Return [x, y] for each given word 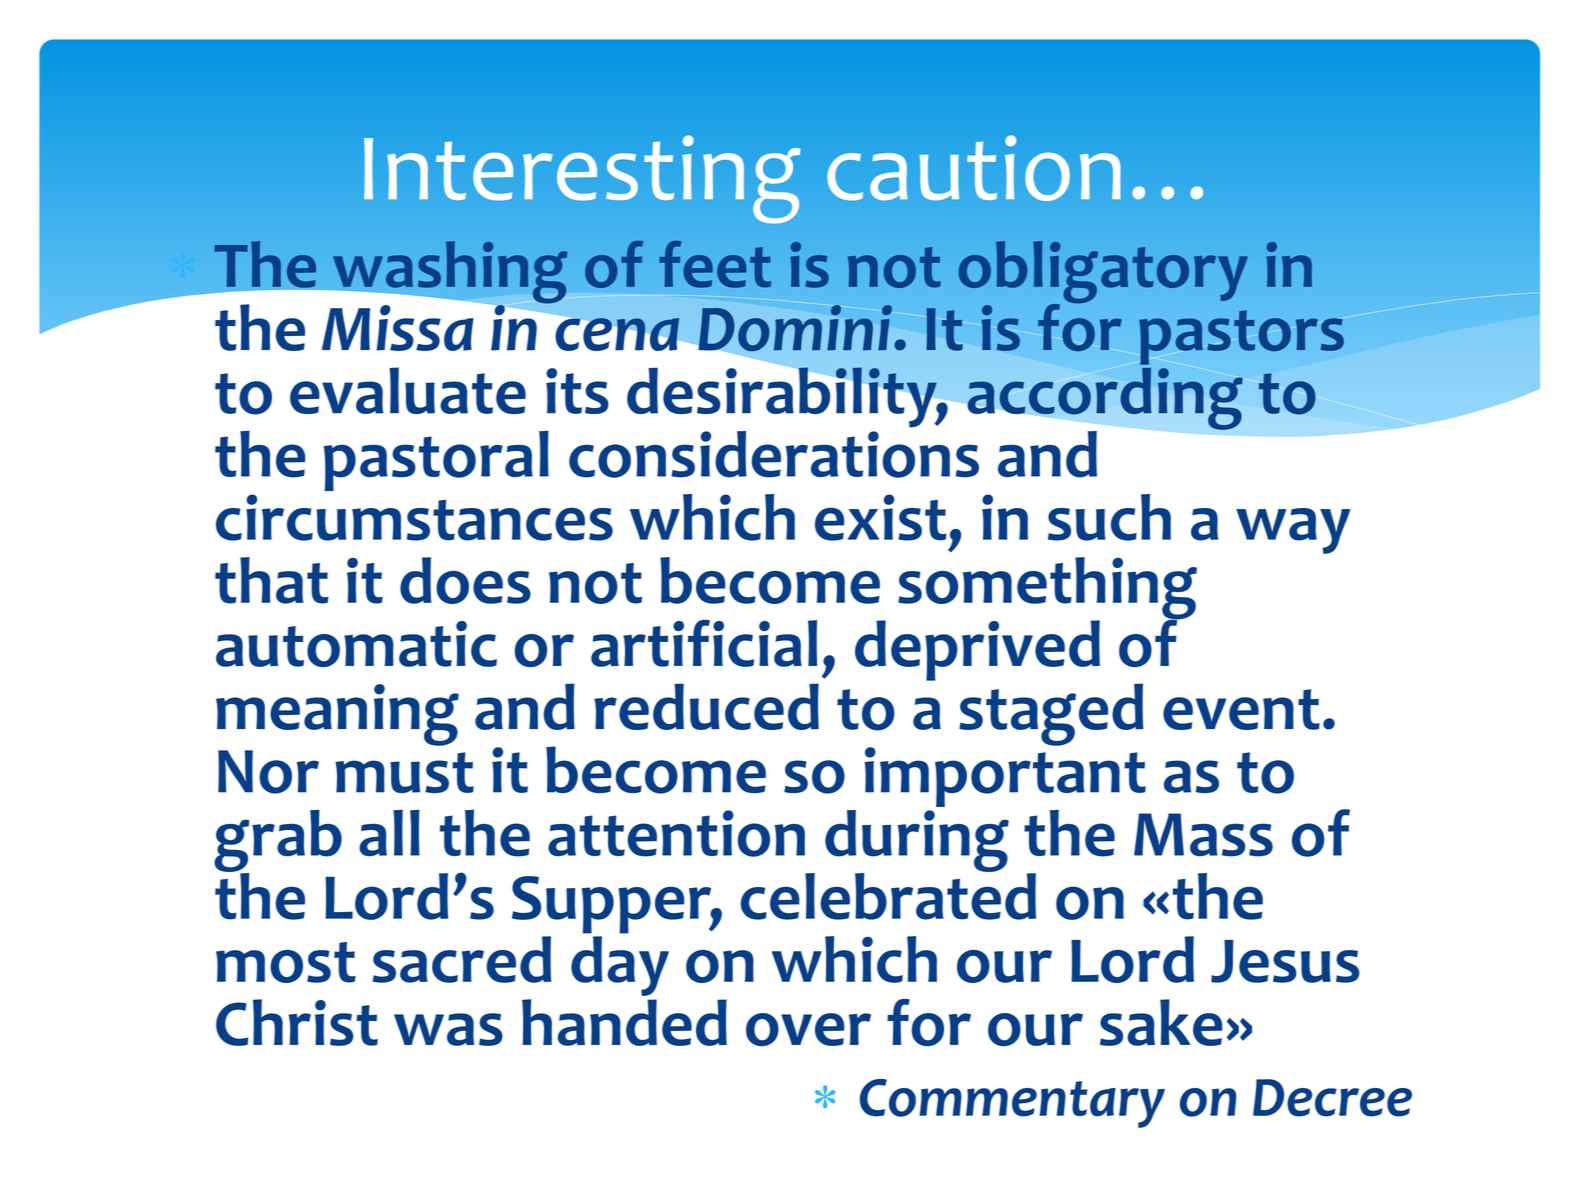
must [404, 772]
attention [676, 833]
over [808, 1029]
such [1109, 517]
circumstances [414, 517]
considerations [774, 454]
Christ [297, 1022]
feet [715, 264]
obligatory [1103, 273]
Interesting [582, 179]
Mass [1203, 835]
